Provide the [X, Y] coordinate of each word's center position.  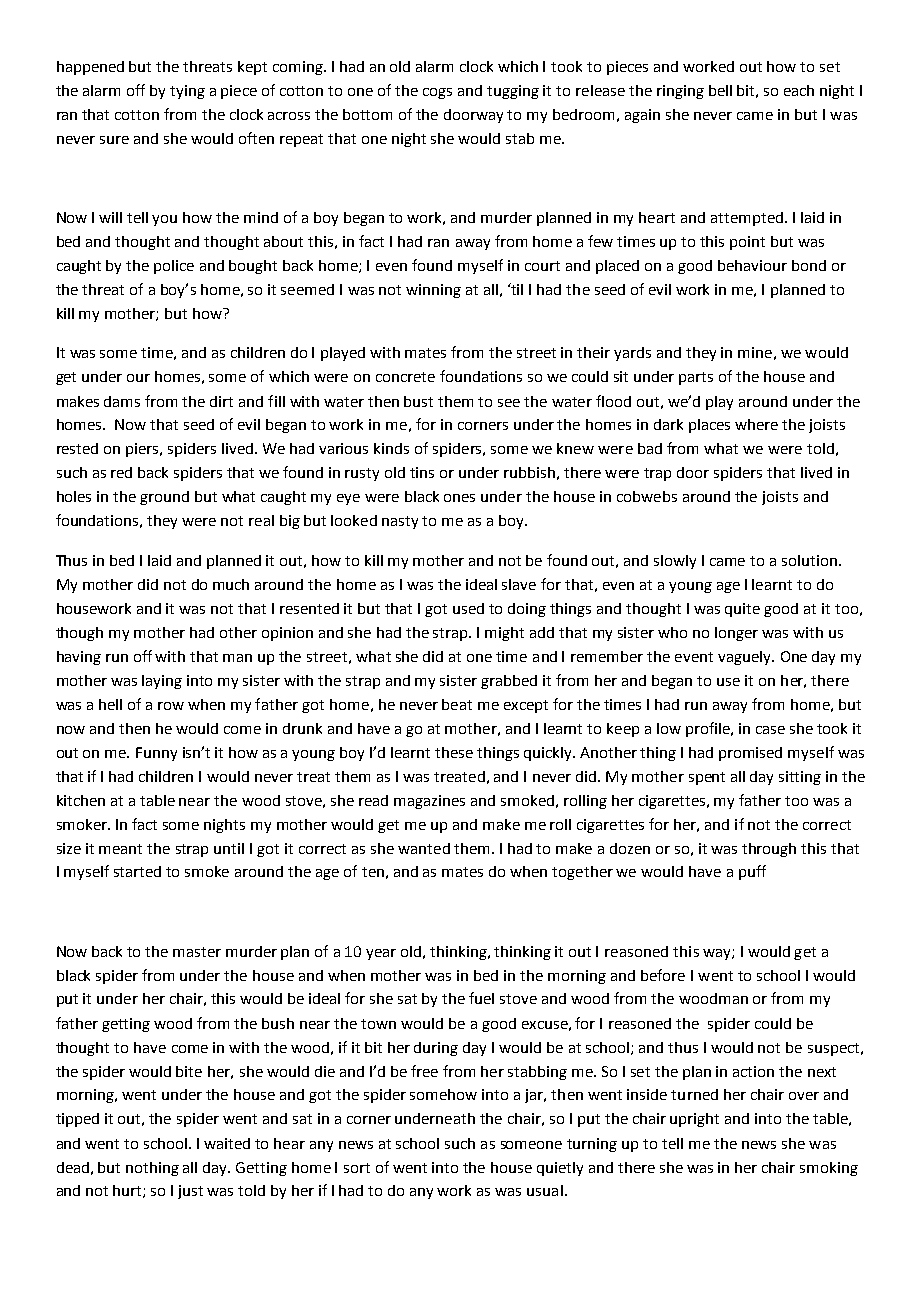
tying [187, 92]
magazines [429, 802]
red [121, 472]
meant [120, 849]
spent [707, 778]
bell [720, 90]
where [756, 424]
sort [357, 1168]
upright [694, 1120]
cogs [437, 93]
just [190, 1192]
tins [422, 472]
